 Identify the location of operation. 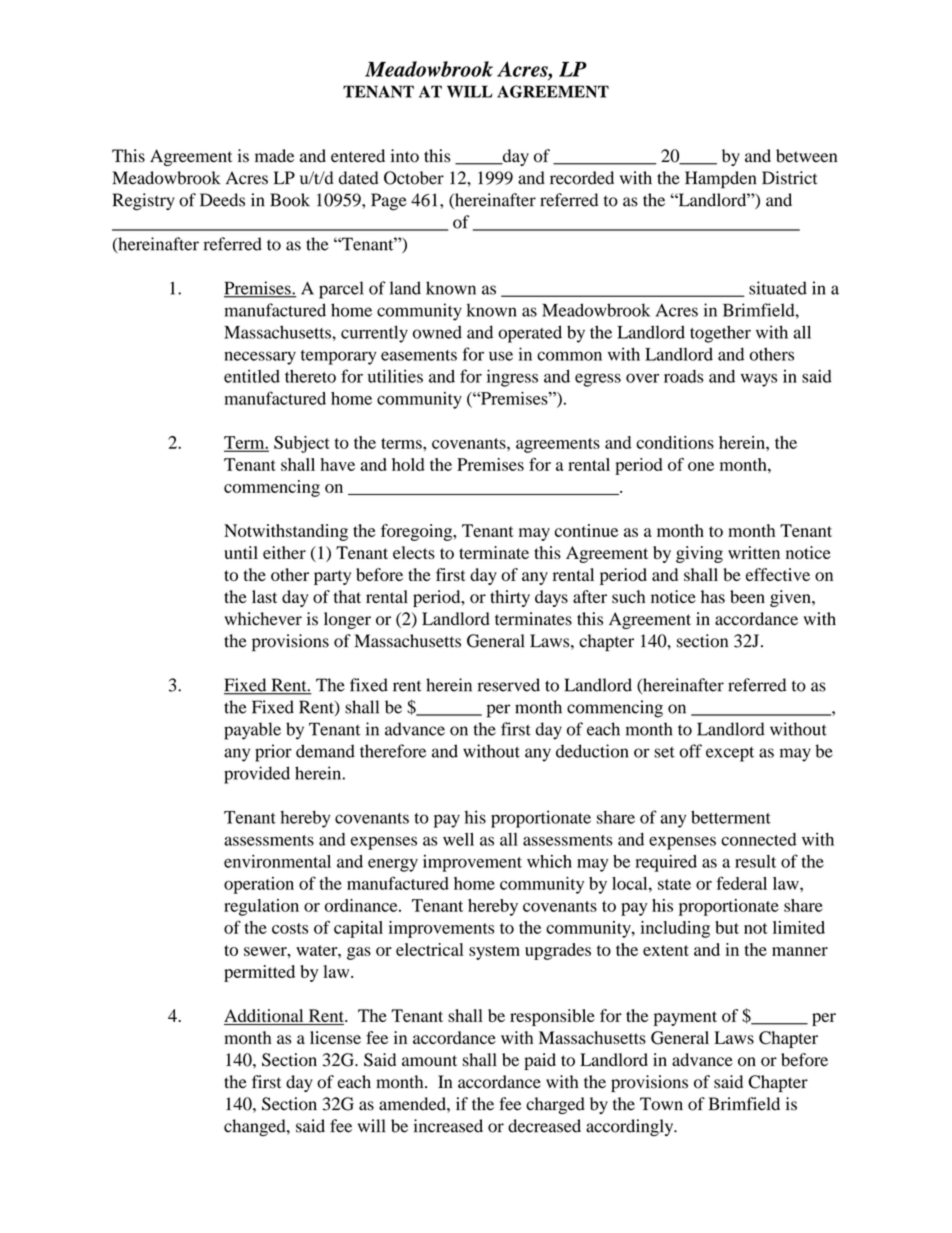
(259, 885).
